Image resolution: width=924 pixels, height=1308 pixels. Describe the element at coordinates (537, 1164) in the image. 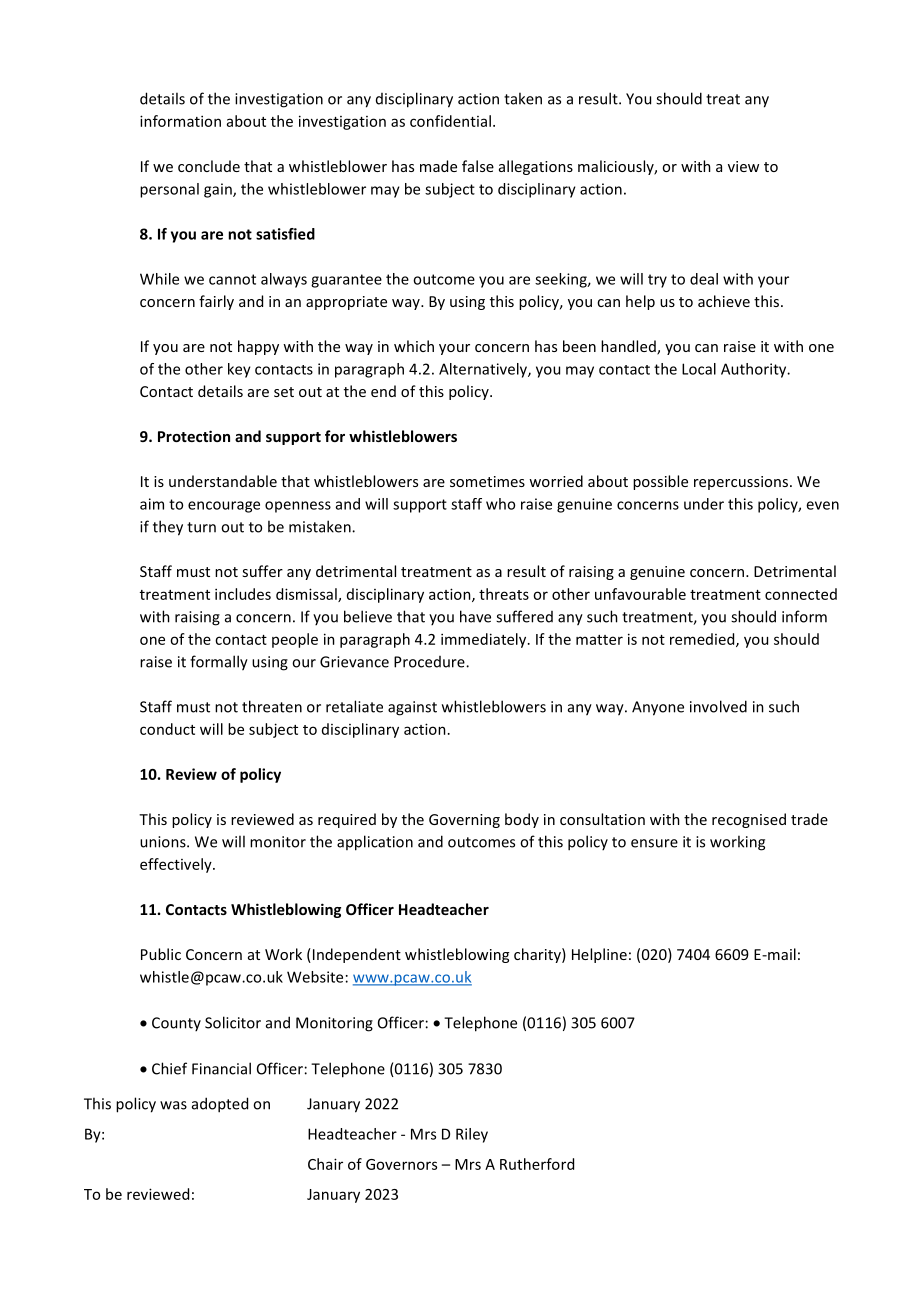

I see `Rutherford` at that location.
